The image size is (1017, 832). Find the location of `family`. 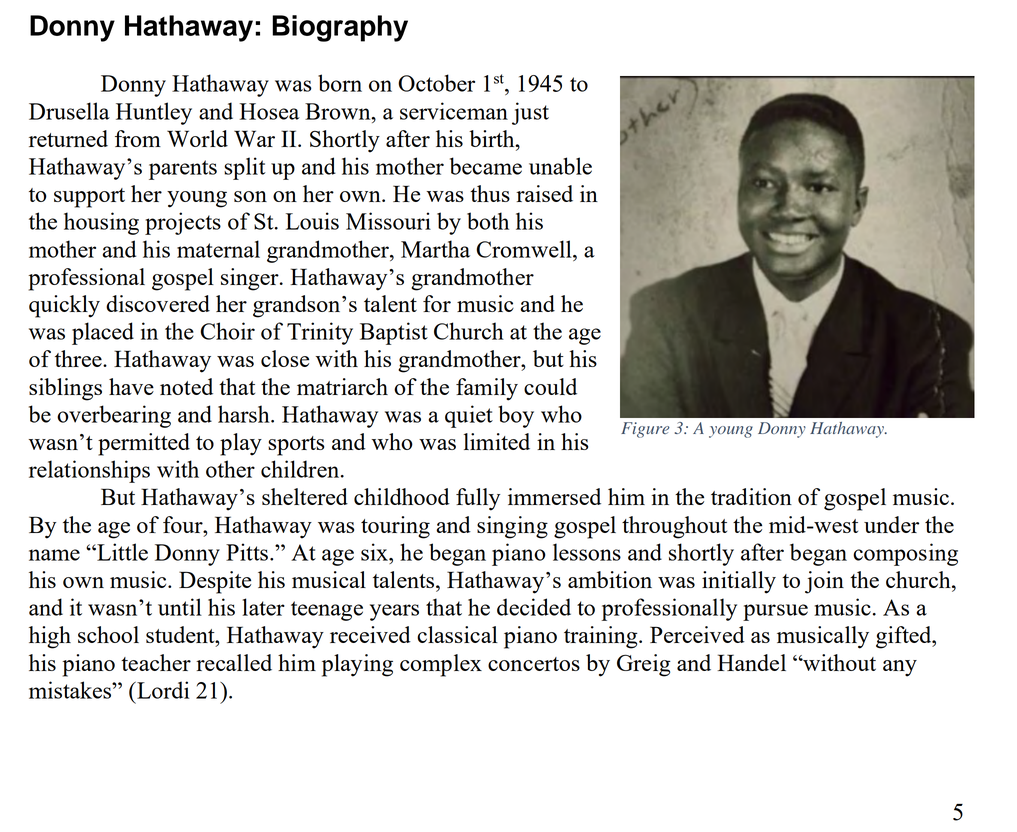

family is located at coordinates (487, 389).
